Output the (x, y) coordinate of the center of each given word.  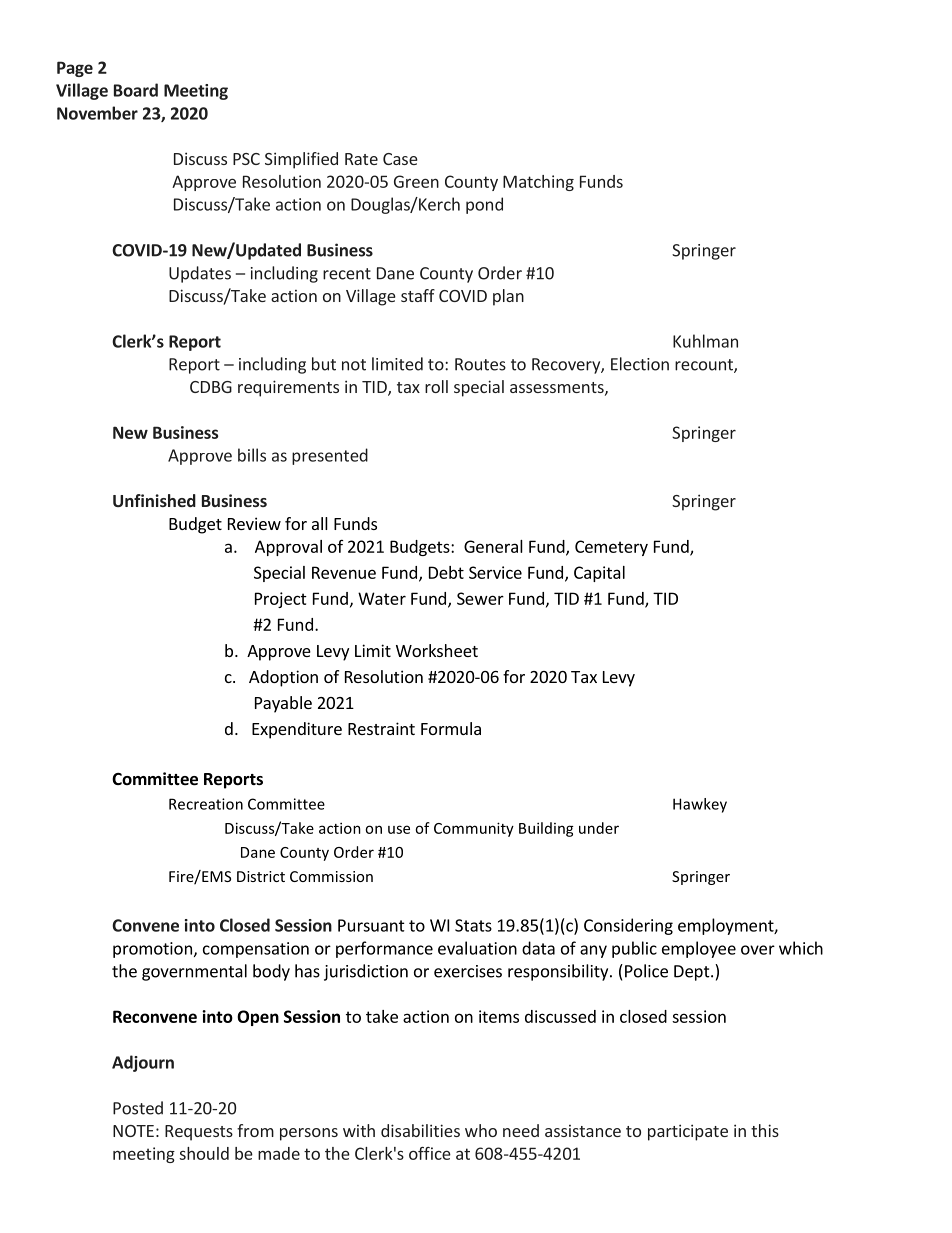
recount (705, 366)
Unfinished (154, 500)
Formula (451, 728)
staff (418, 295)
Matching (538, 183)
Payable (283, 704)
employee (699, 949)
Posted (138, 1108)
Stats (473, 925)
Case (400, 159)
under (599, 828)
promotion (152, 950)
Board (136, 90)
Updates (200, 274)
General (493, 546)
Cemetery (611, 548)
